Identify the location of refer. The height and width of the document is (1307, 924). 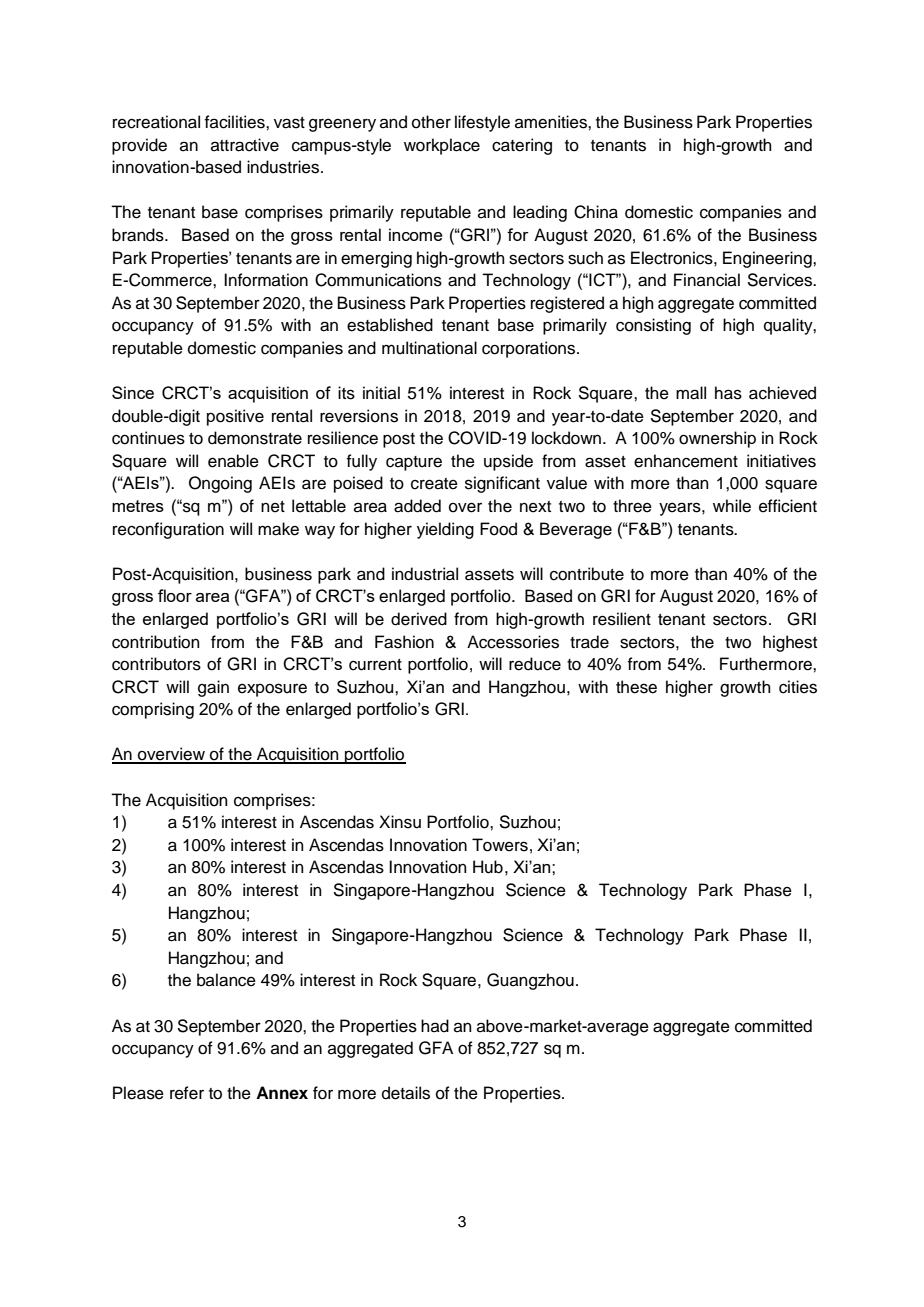
(187, 1093).
